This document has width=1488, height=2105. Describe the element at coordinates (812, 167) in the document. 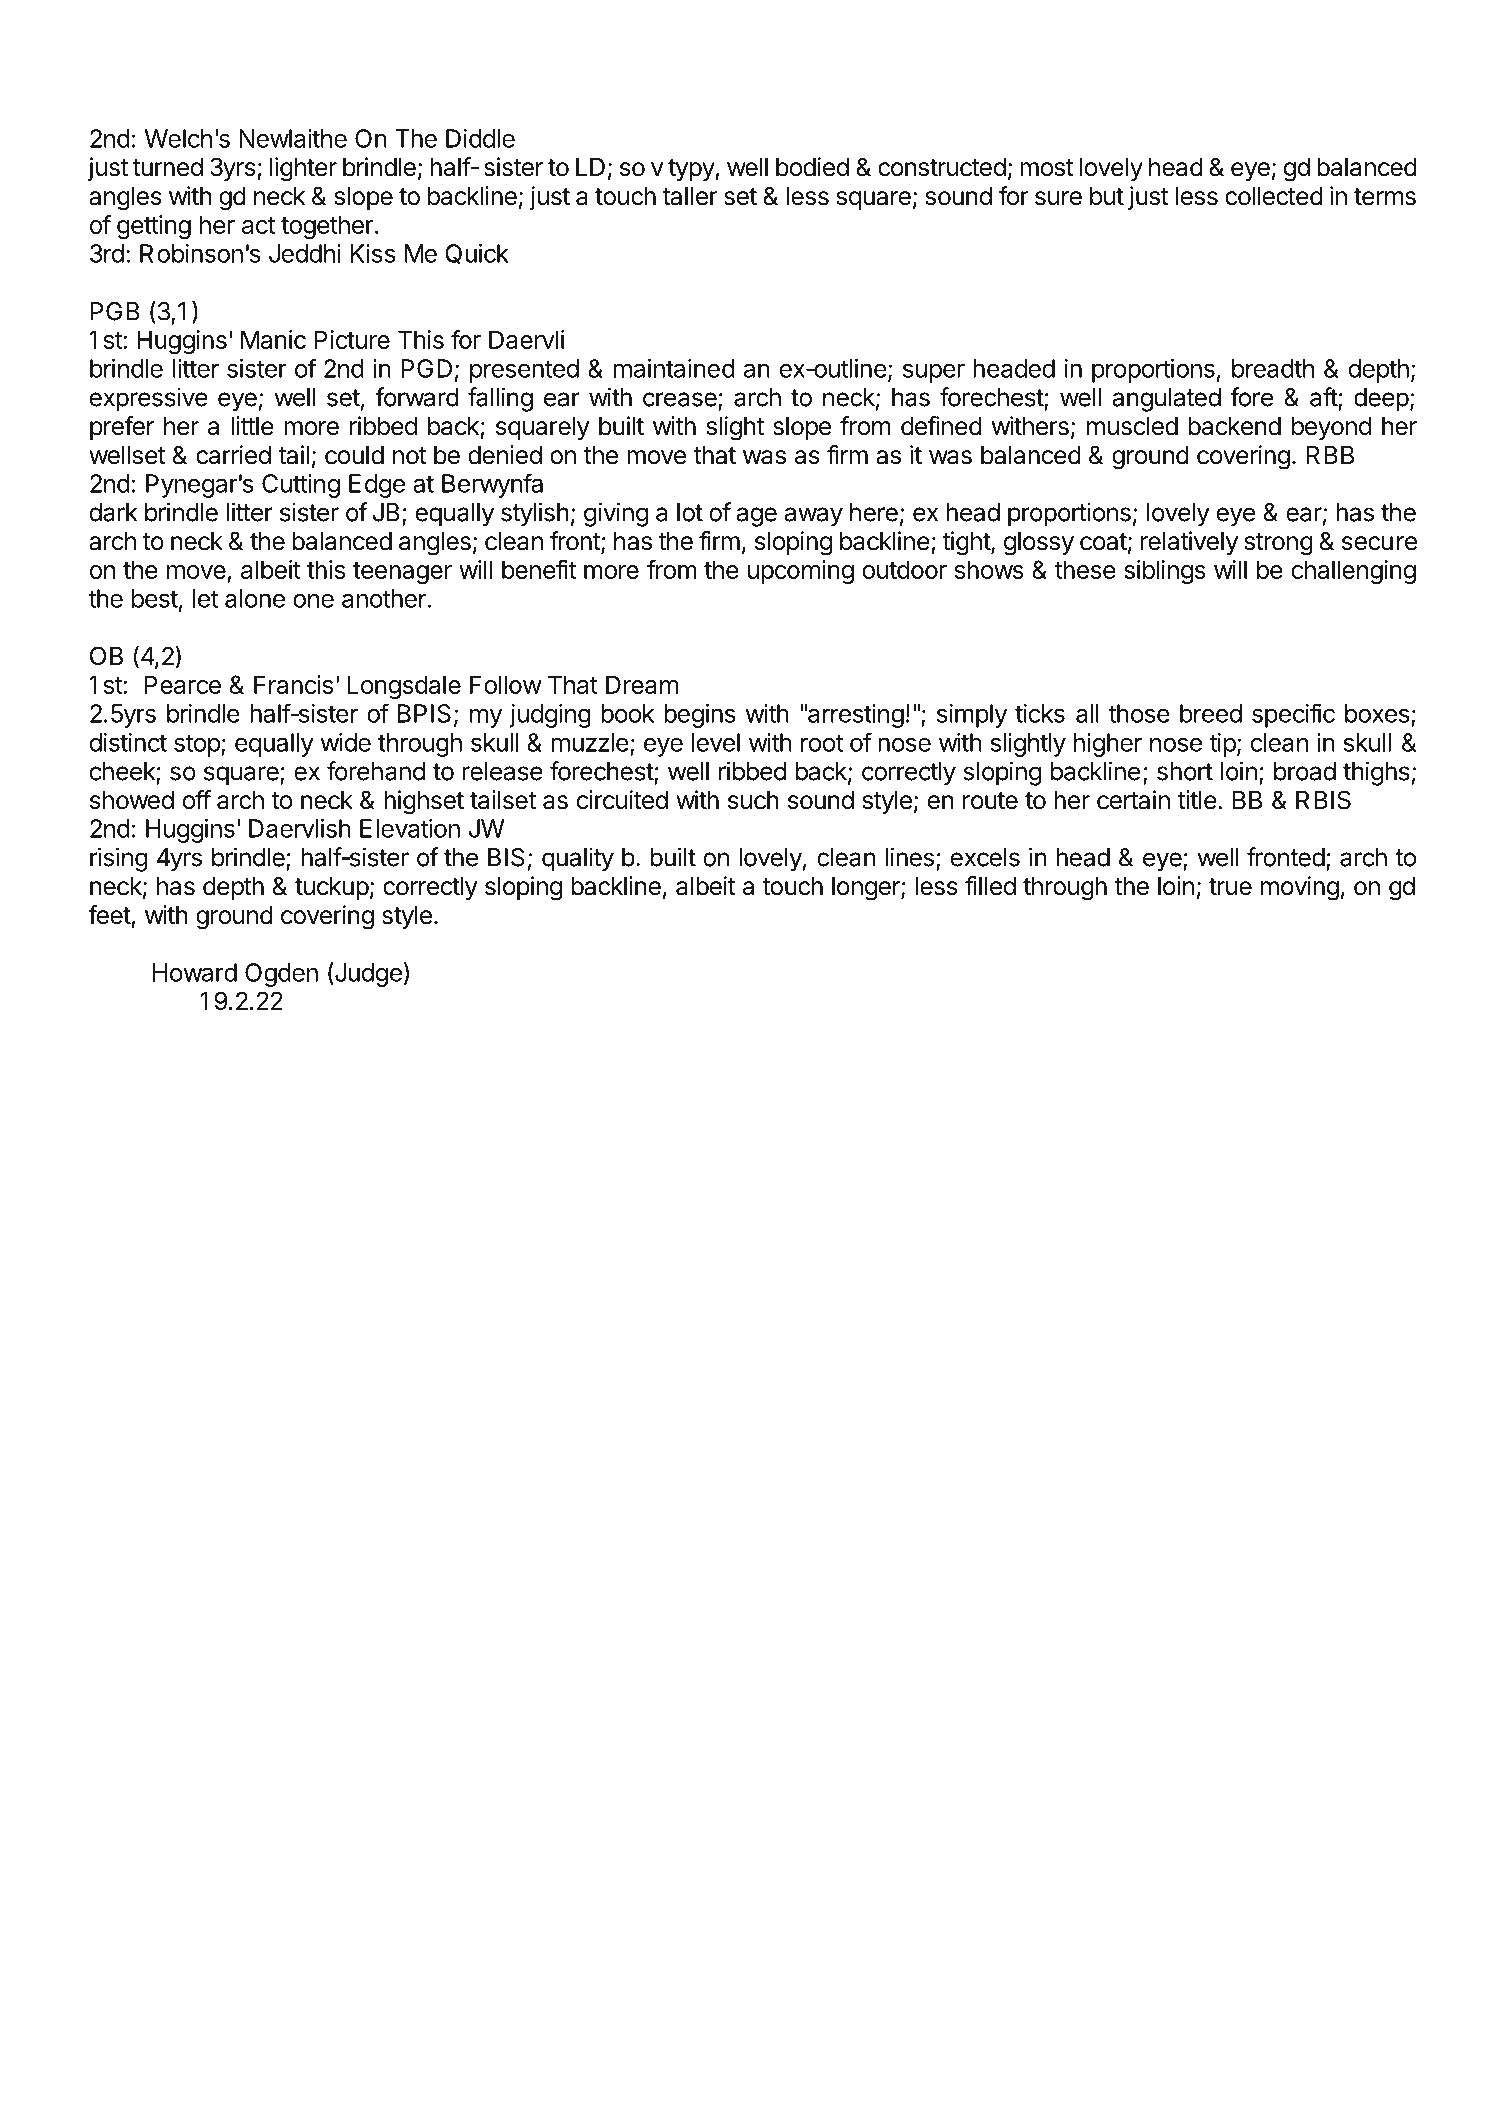

I see `bodied` at that location.
